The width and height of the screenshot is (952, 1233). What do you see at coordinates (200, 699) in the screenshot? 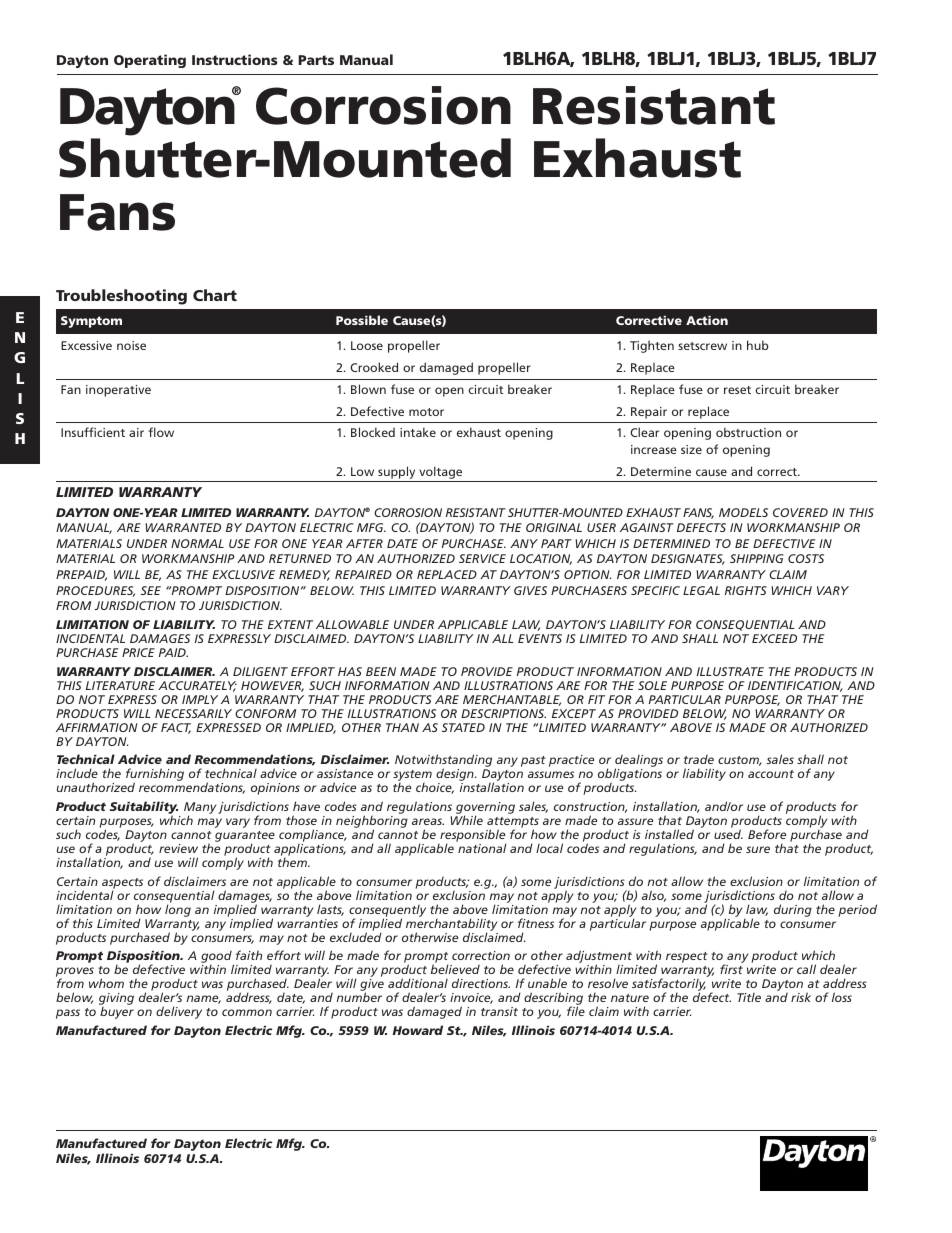
I see `IMPLY` at bounding box center [200, 699].
